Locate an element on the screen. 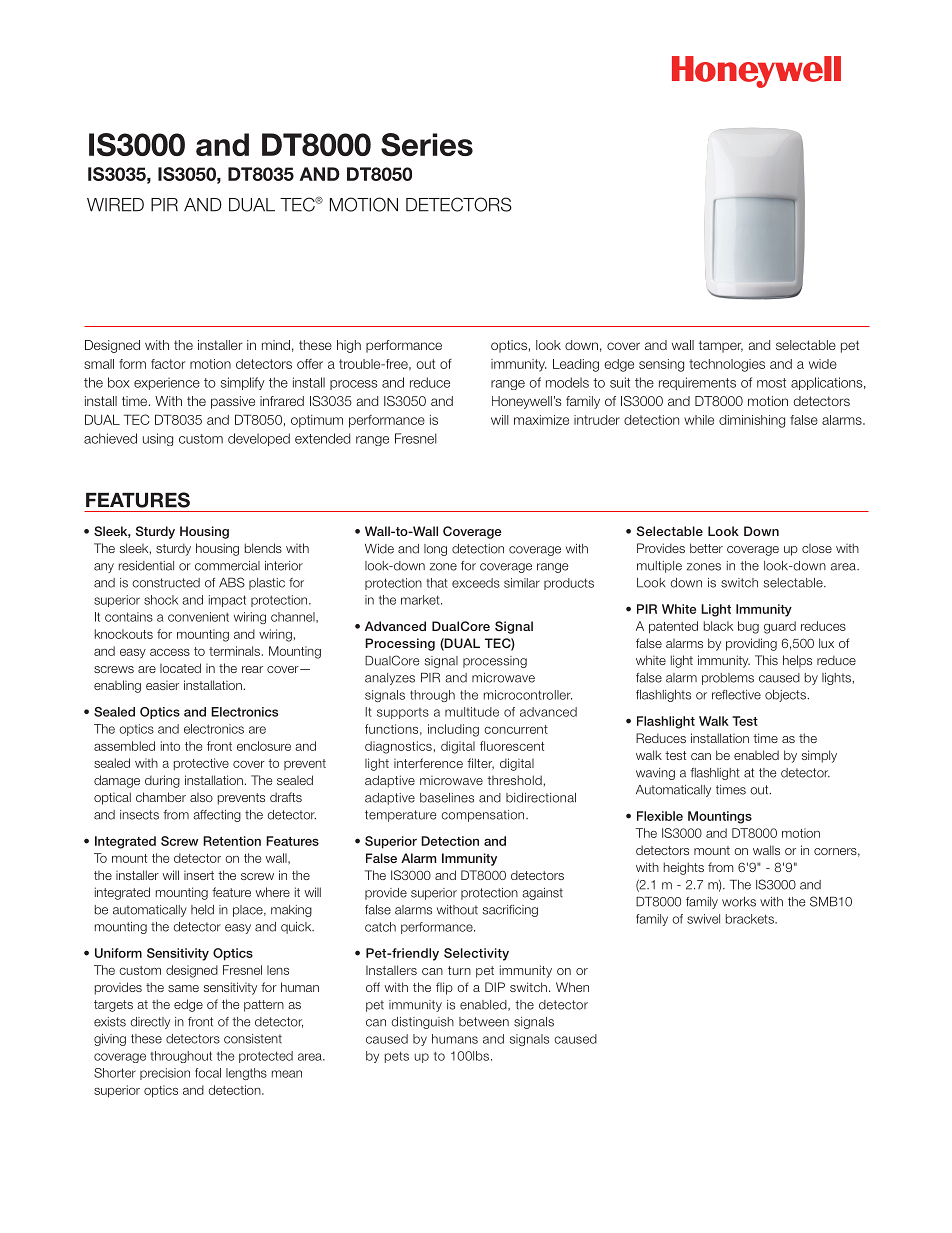 Image resolution: width=952 pixels, height=1233 pixels. focal is located at coordinates (208, 1073).
